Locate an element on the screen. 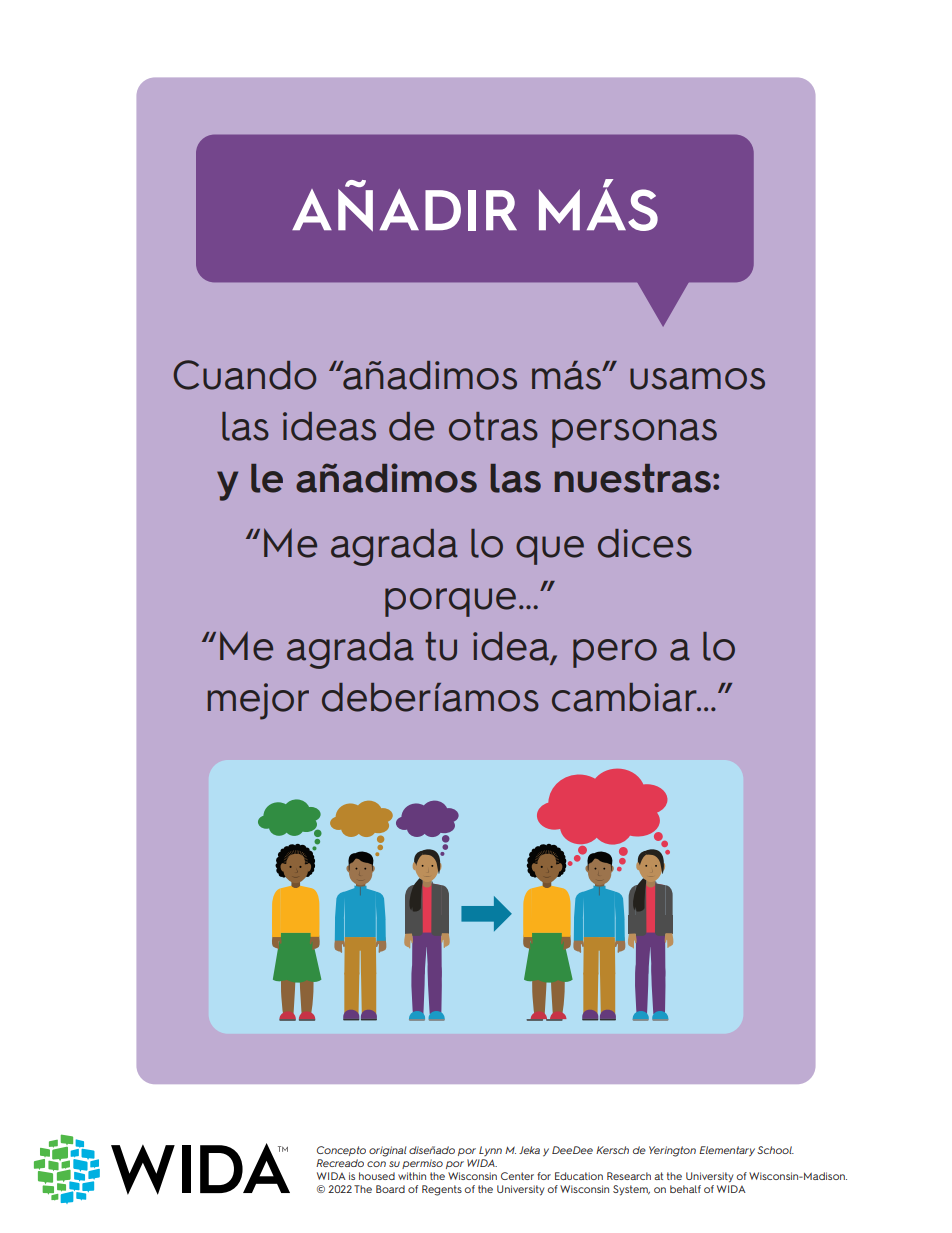  pero is located at coordinates (615, 653).
